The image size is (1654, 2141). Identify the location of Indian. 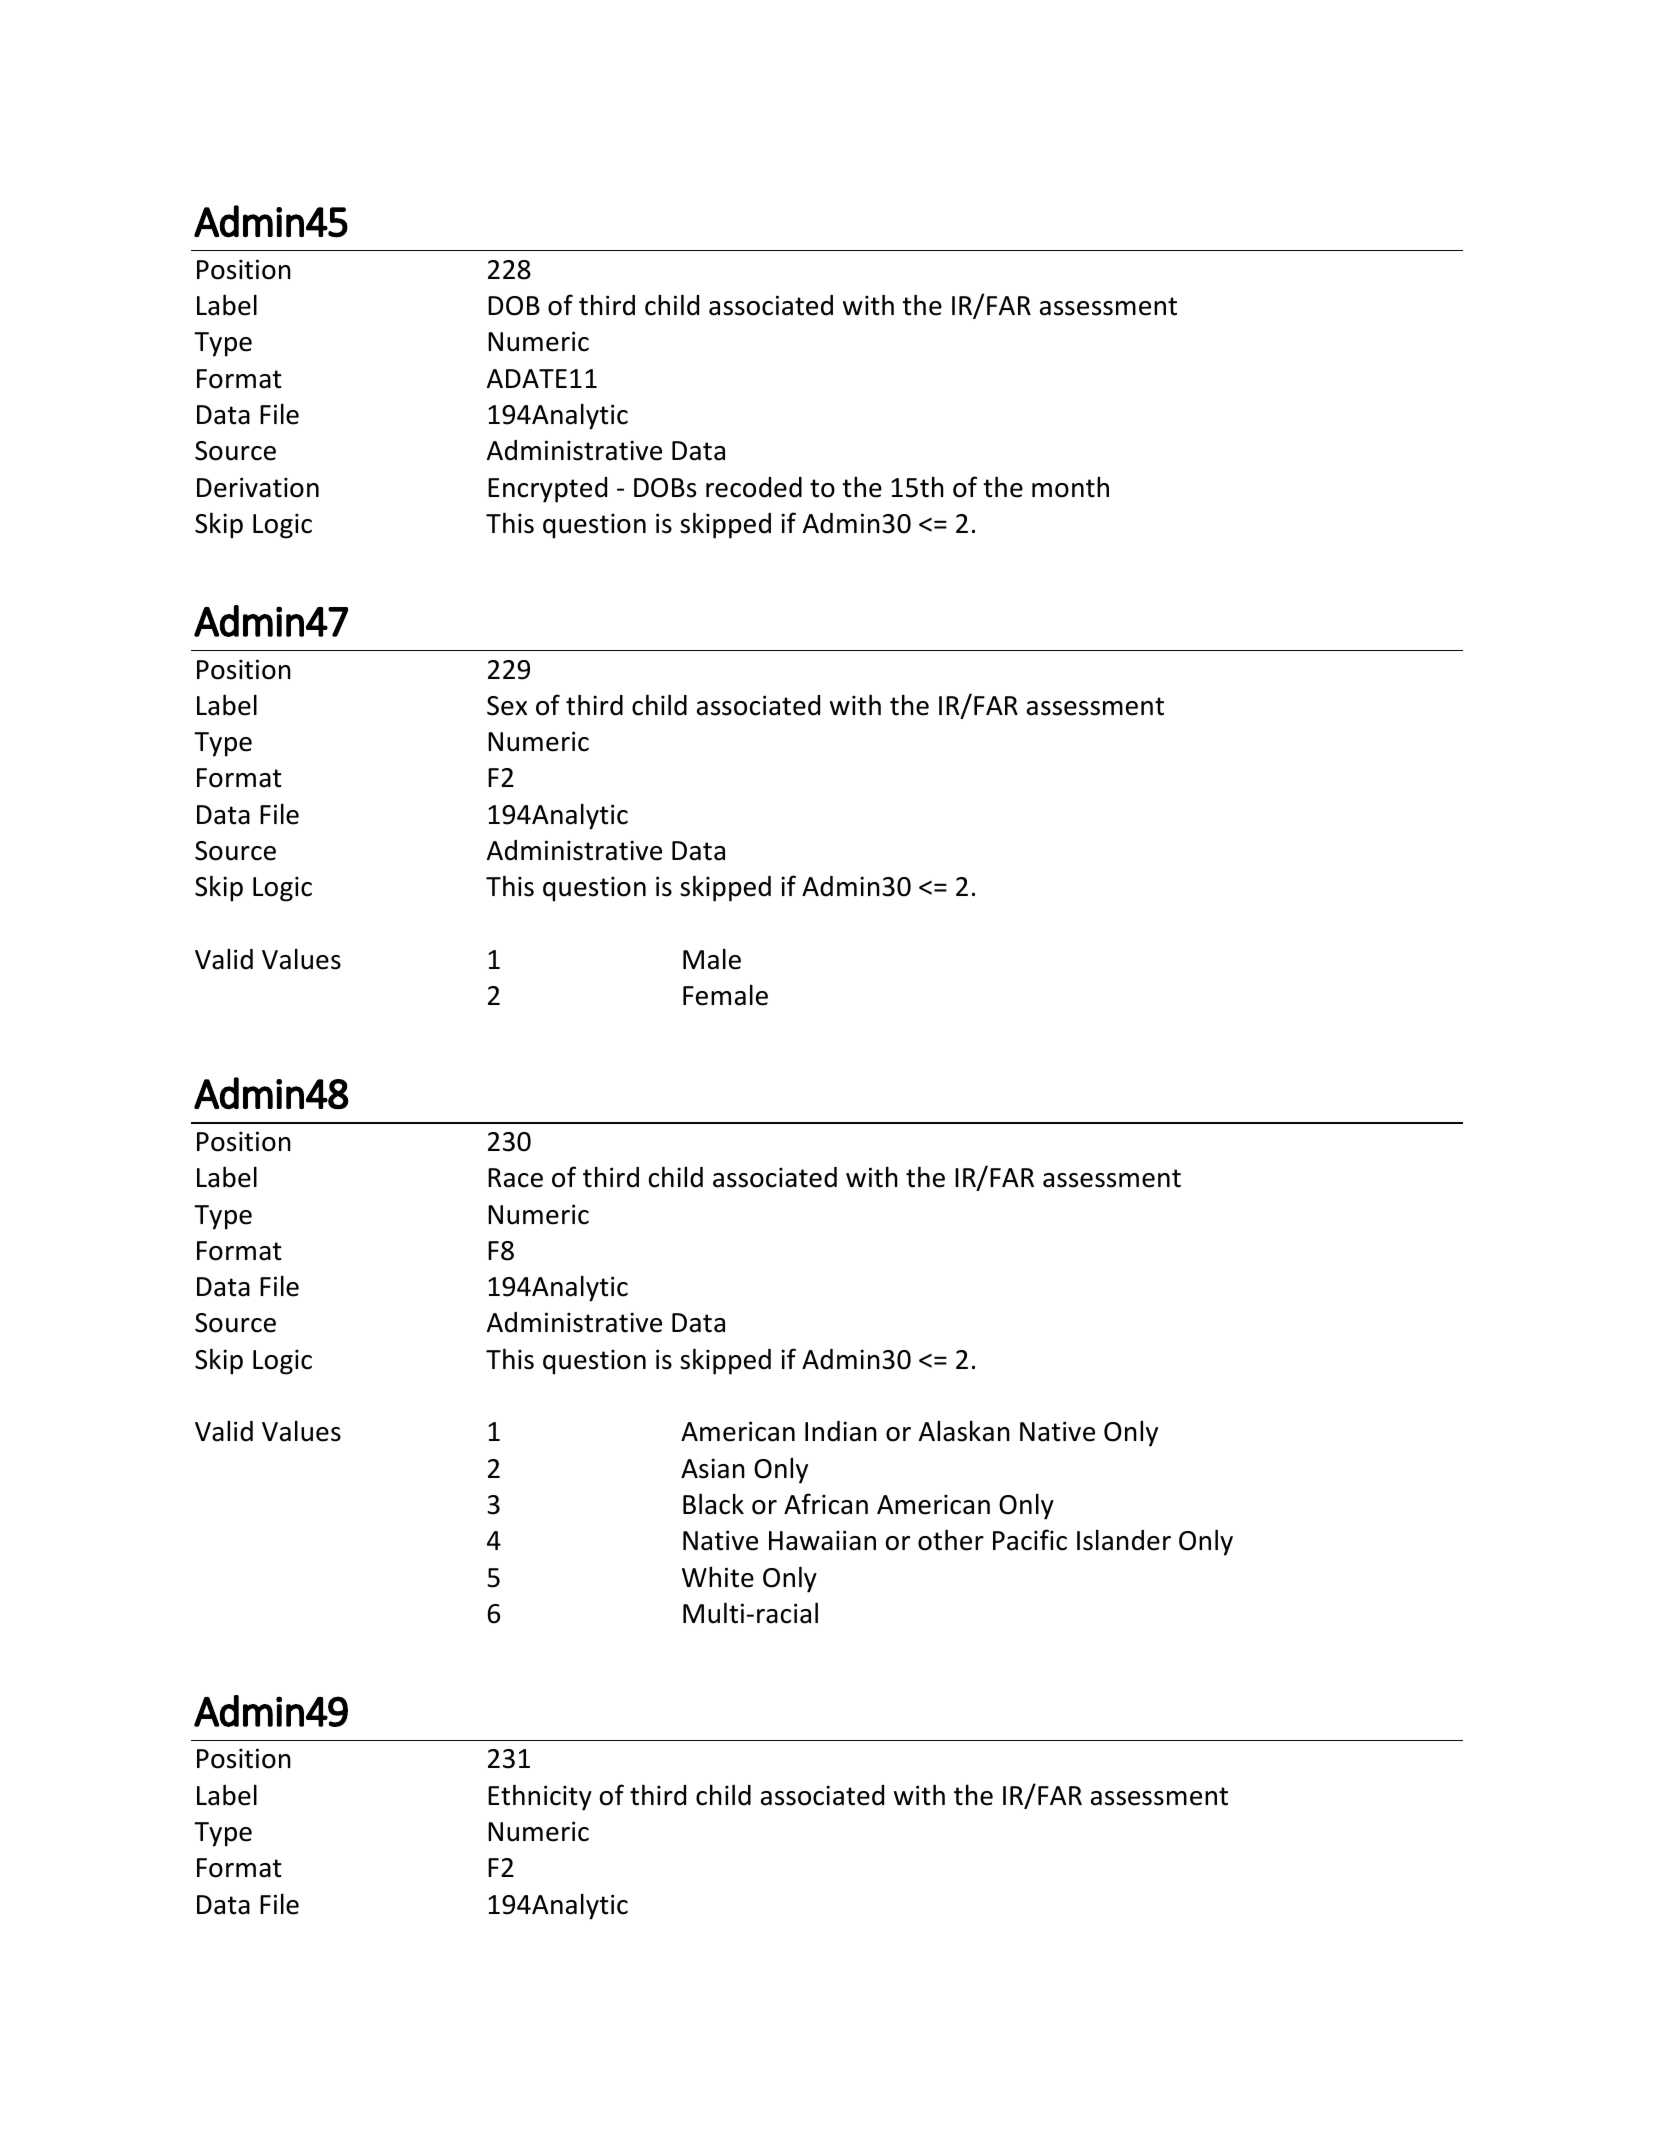
(841, 1431).
